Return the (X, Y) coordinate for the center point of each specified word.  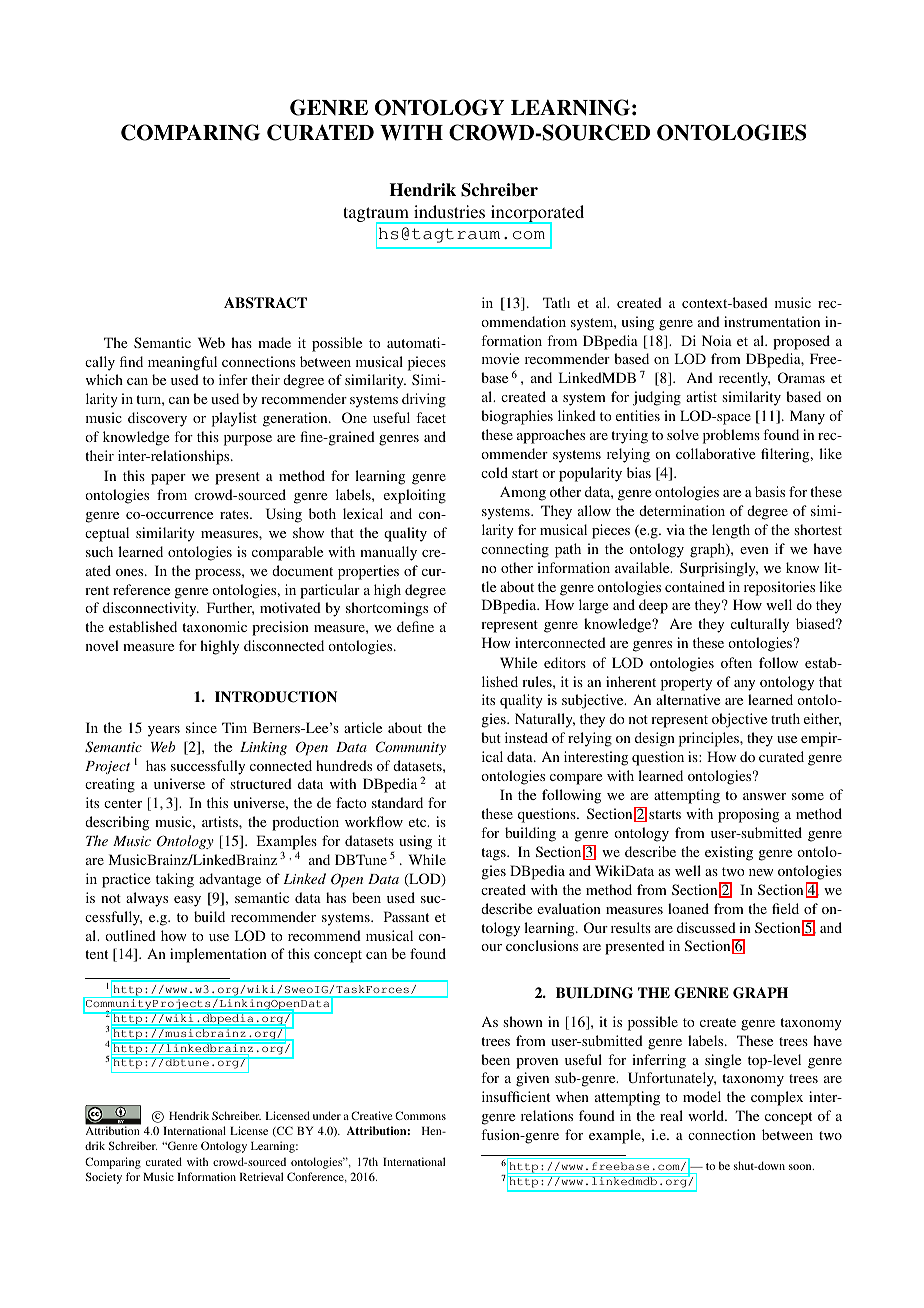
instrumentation (772, 321)
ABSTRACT (265, 303)
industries (449, 211)
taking (175, 880)
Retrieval (261, 1176)
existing (729, 853)
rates (235, 514)
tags (494, 854)
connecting (515, 550)
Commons (420, 1115)
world (707, 1115)
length (731, 531)
